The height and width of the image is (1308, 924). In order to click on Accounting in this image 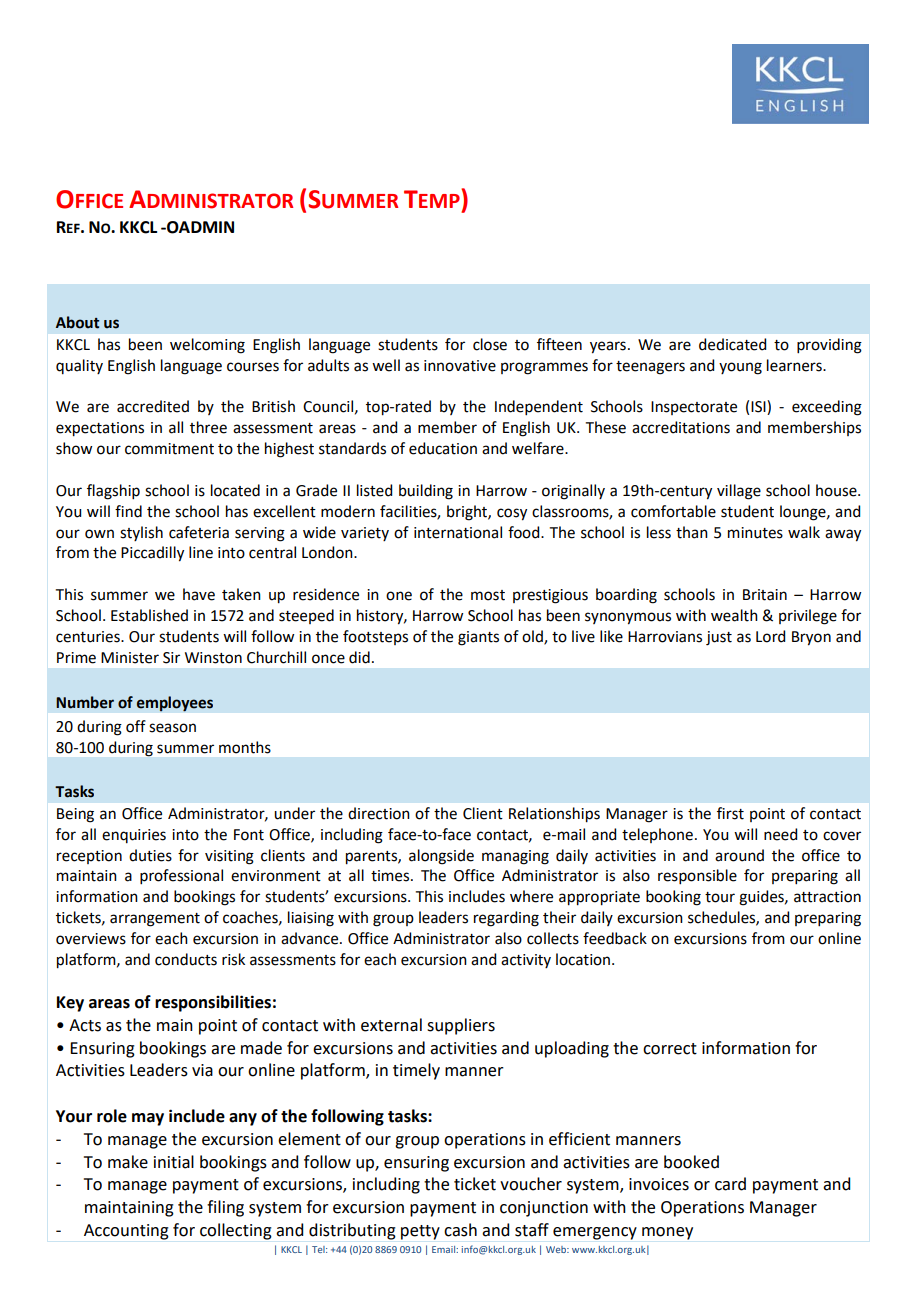, I will do `click(126, 1232)`.
